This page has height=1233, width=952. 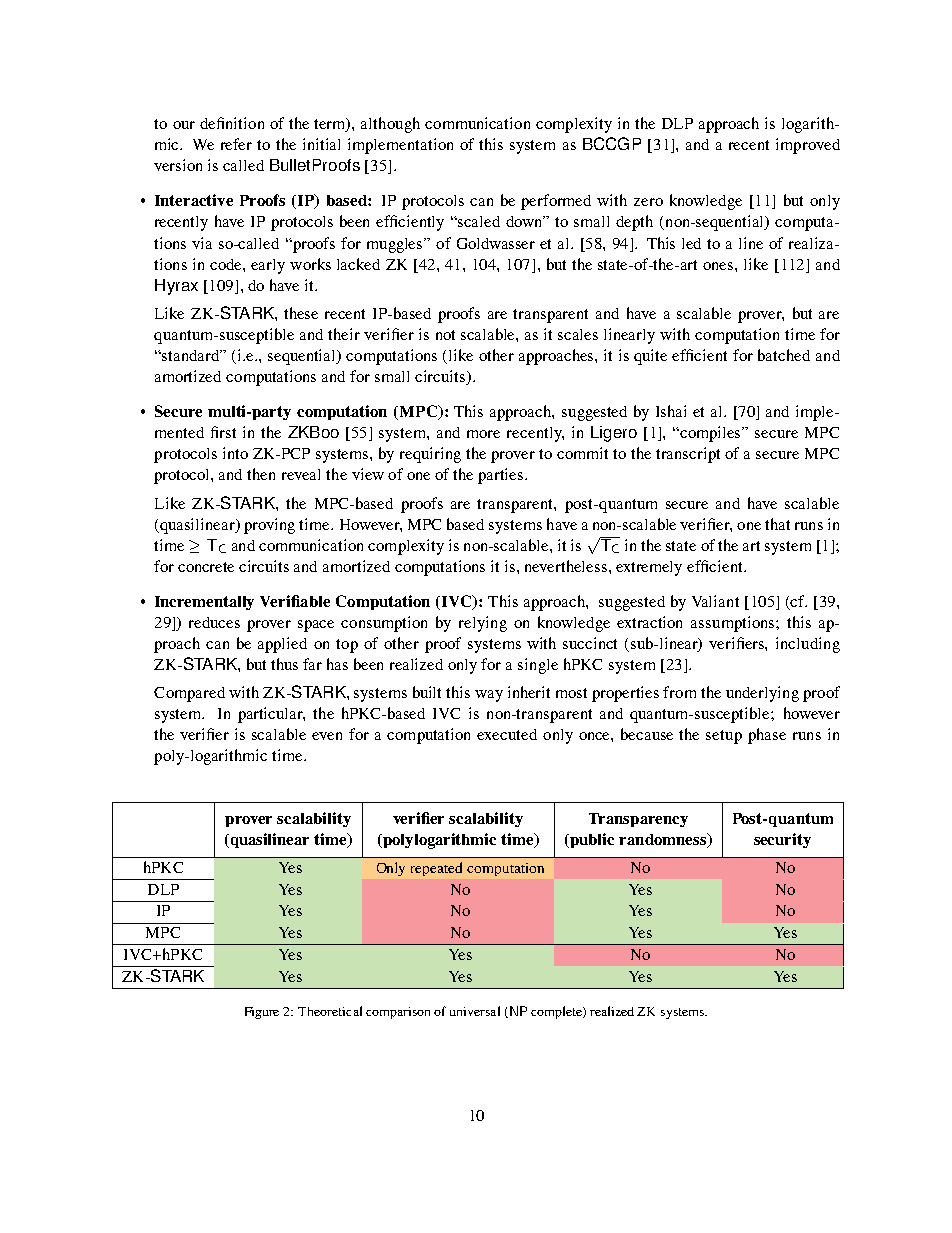 I want to click on underlying, so click(x=762, y=694).
